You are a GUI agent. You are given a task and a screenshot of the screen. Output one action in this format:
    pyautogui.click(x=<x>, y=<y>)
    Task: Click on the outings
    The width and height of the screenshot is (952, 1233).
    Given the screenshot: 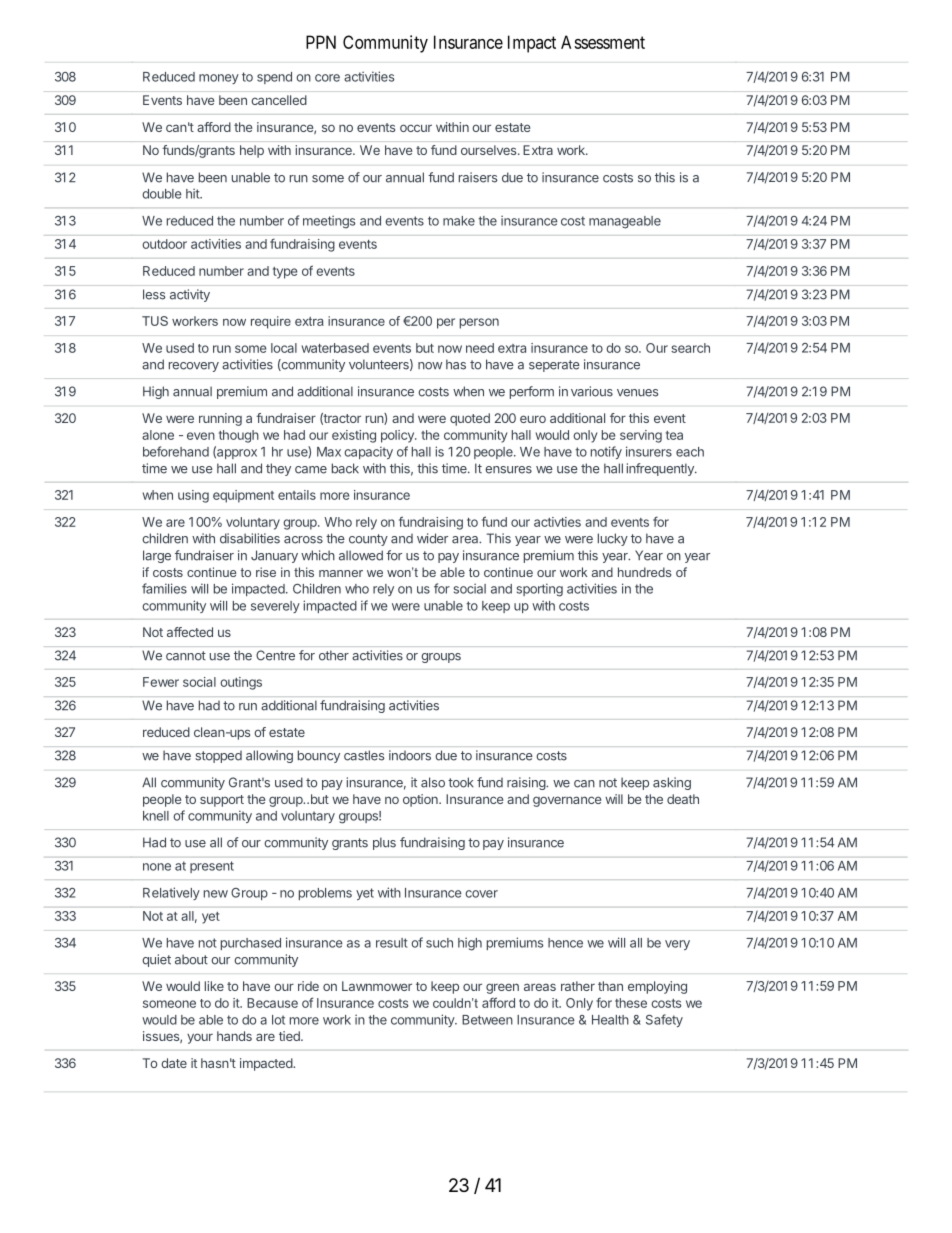 What is the action you would take?
    pyautogui.click(x=241, y=683)
